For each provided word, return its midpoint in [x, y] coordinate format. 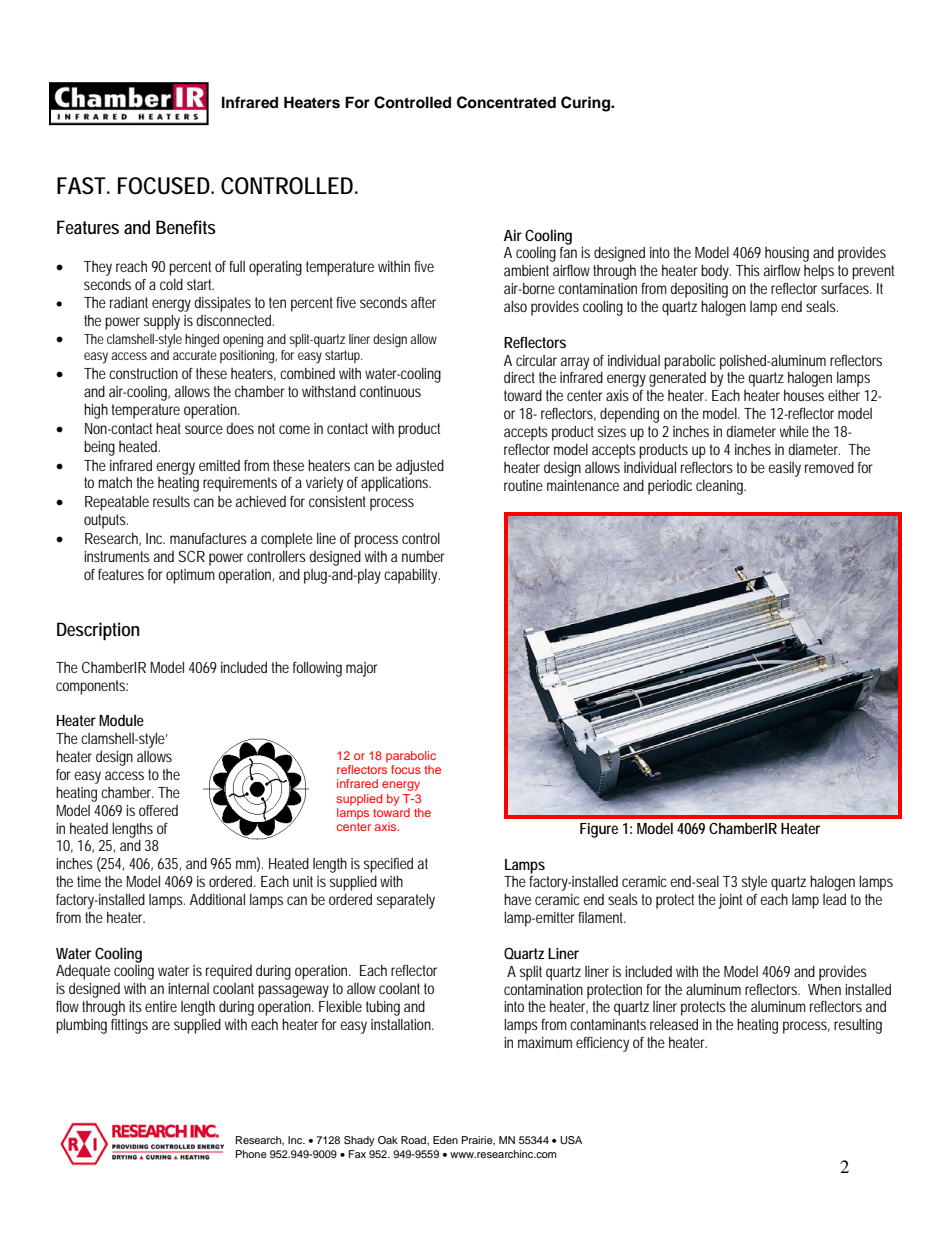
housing [787, 254]
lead [834, 899]
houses [804, 395]
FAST [83, 186]
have [517, 899]
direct [519, 377]
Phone [251, 1154]
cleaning [721, 487]
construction [143, 373]
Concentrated [506, 102]
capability [412, 576]
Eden [445, 1140]
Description [98, 631]
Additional [217, 899]
